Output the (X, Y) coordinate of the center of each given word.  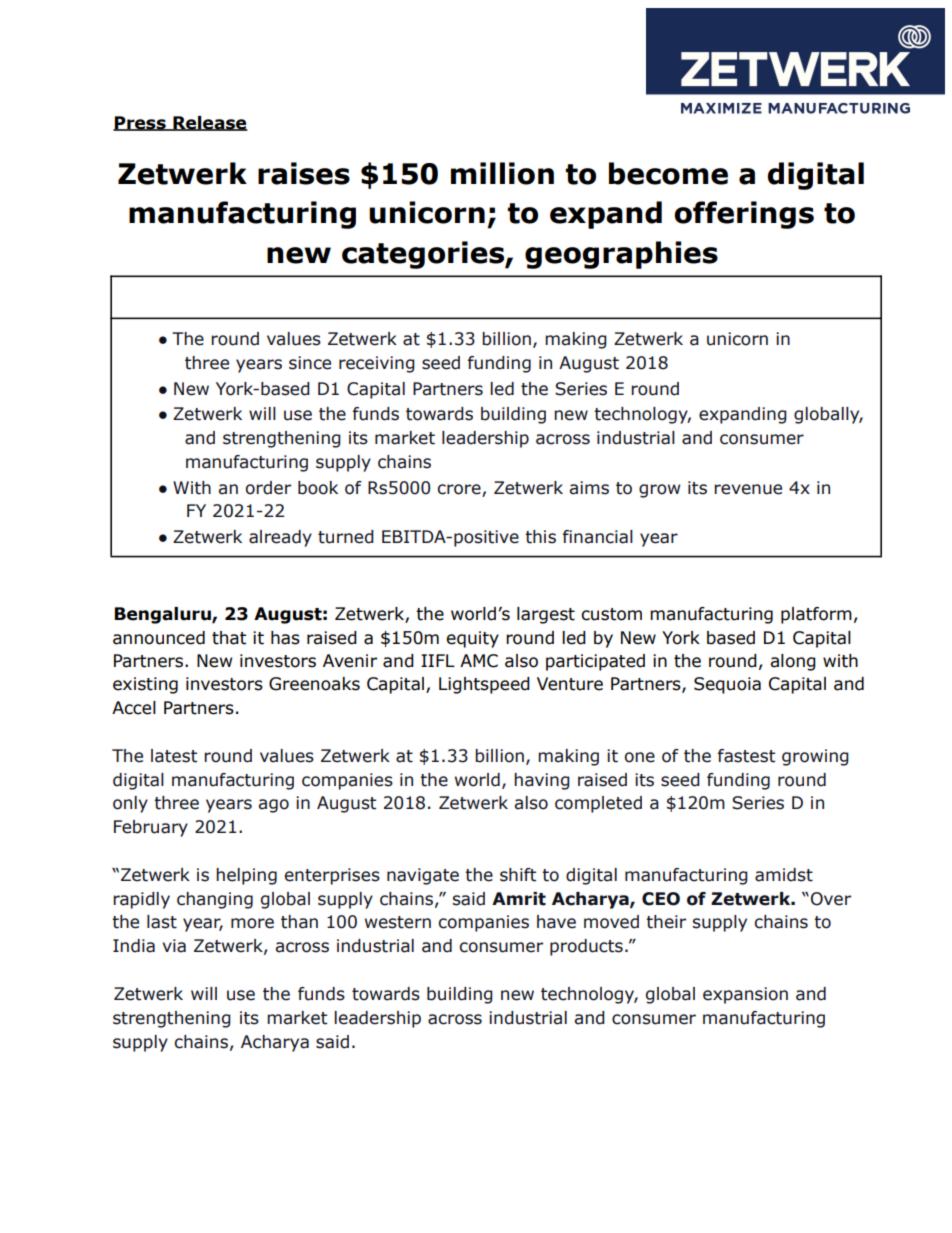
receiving (377, 364)
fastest (746, 756)
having (542, 781)
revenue (748, 489)
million (502, 173)
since (310, 363)
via (174, 946)
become (668, 173)
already (280, 538)
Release (209, 123)
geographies (621, 255)
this (540, 537)
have (556, 922)
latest (174, 756)
